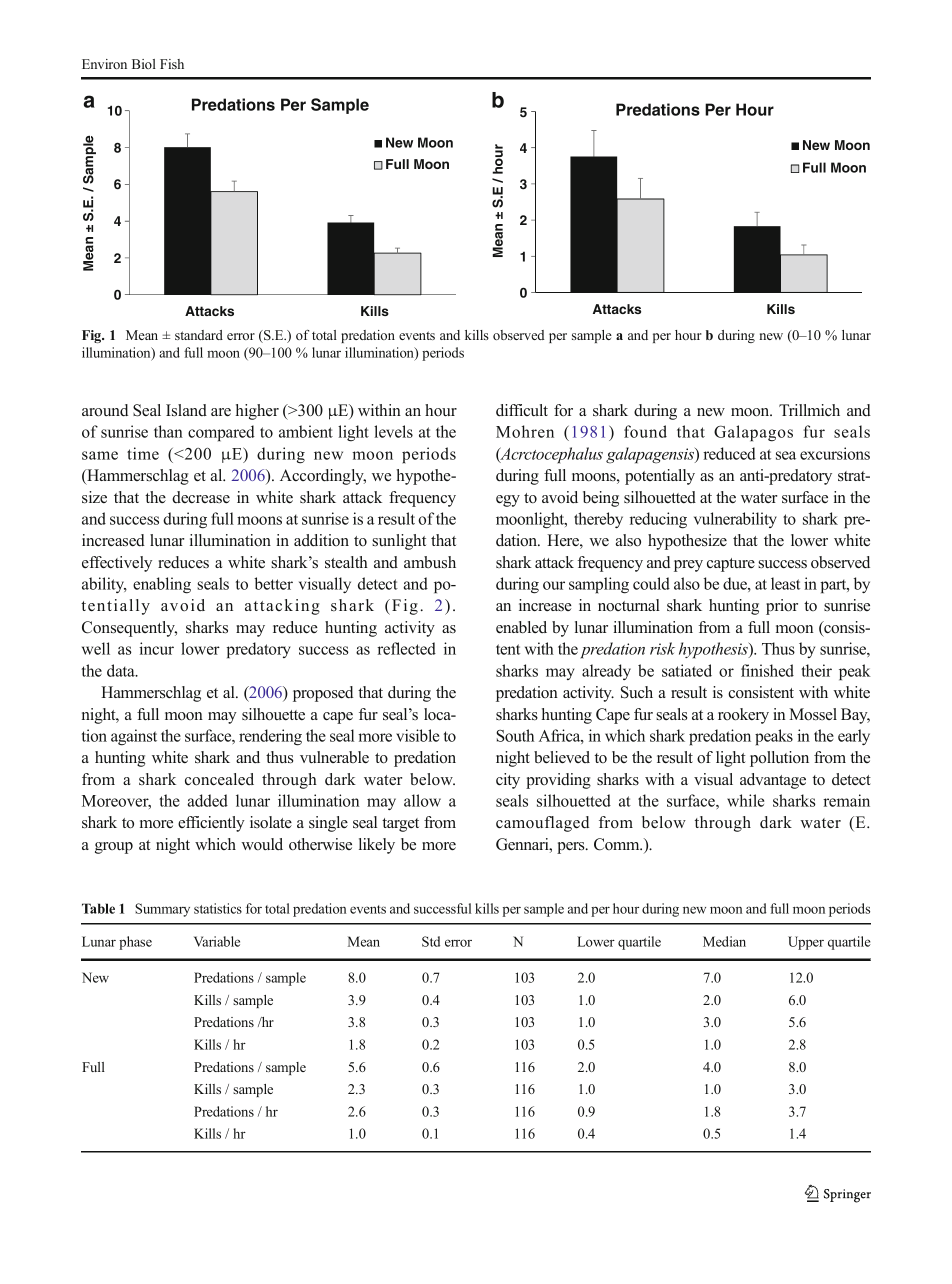  What do you see at coordinates (199, 335) in the page?
I see `standard` at bounding box center [199, 335].
